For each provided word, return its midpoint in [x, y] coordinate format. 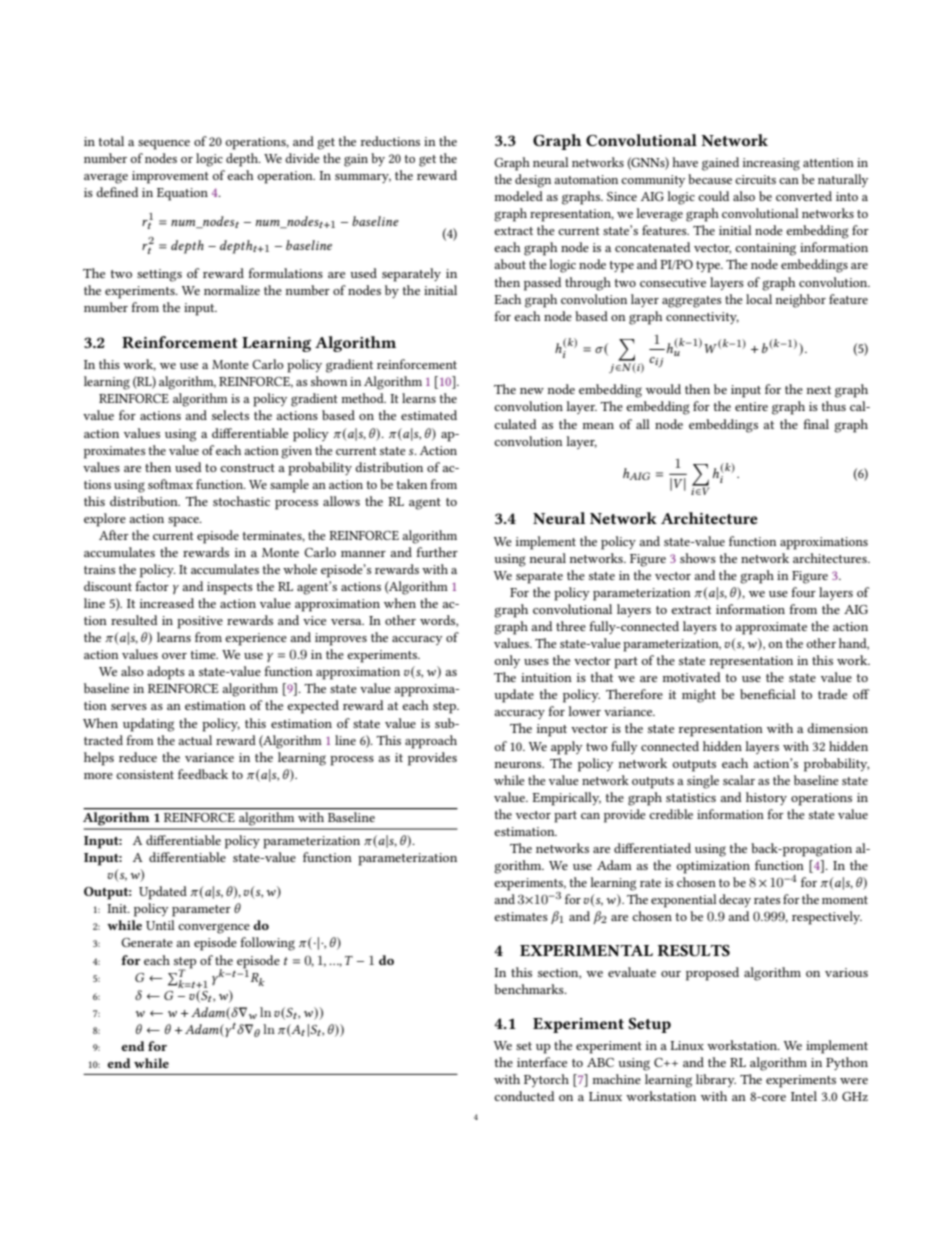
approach [431, 742]
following [267, 944]
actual [195, 740]
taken [411, 484]
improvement [170, 177]
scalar [739, 780]
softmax [170, 484]
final [816, 424]
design [533, 181]
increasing [771, 164]
